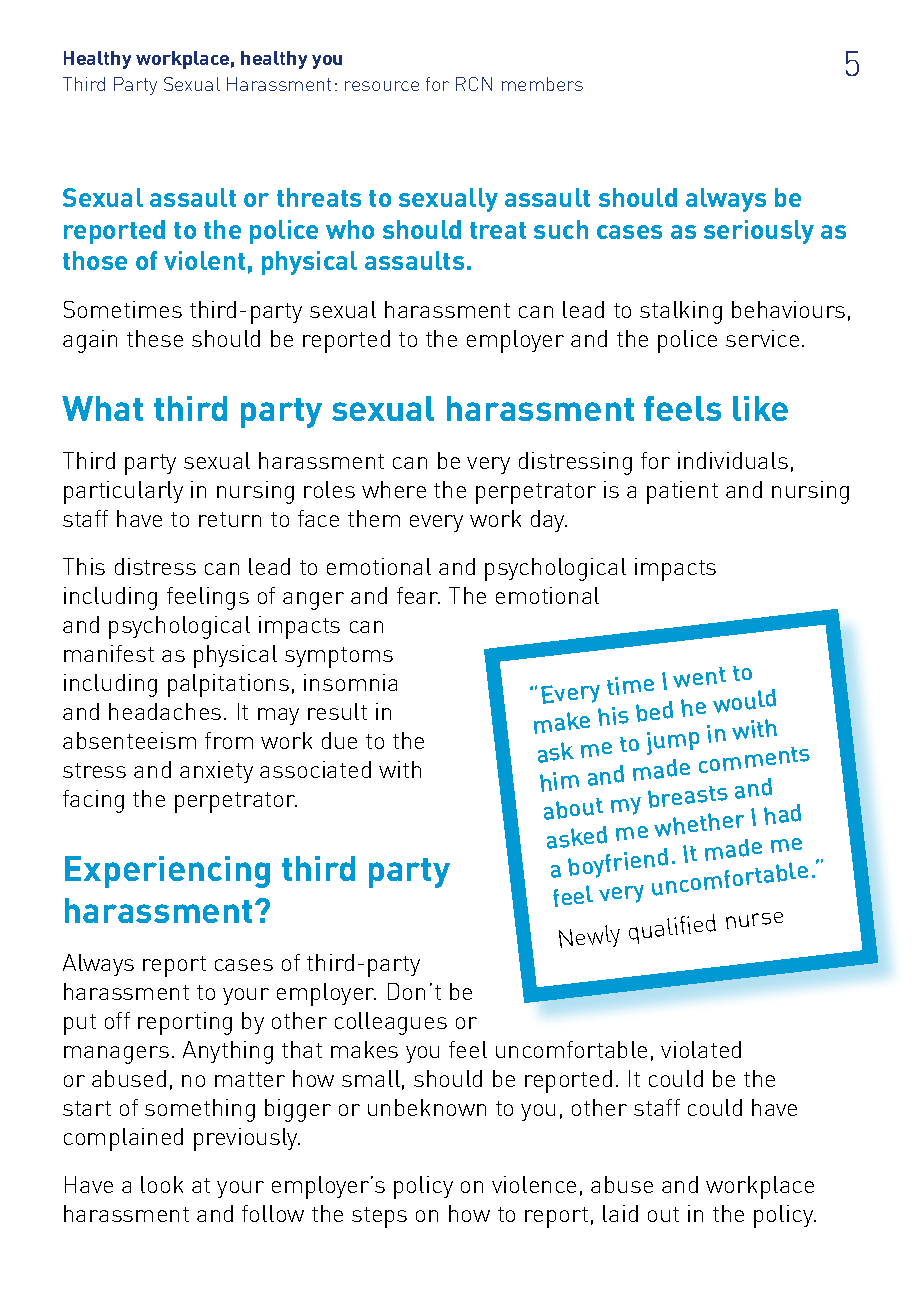 The height and width of the image is (1311, 924). Describe the element at coordinates (167, 872) in the image. I see `Experiencing` at that location.
